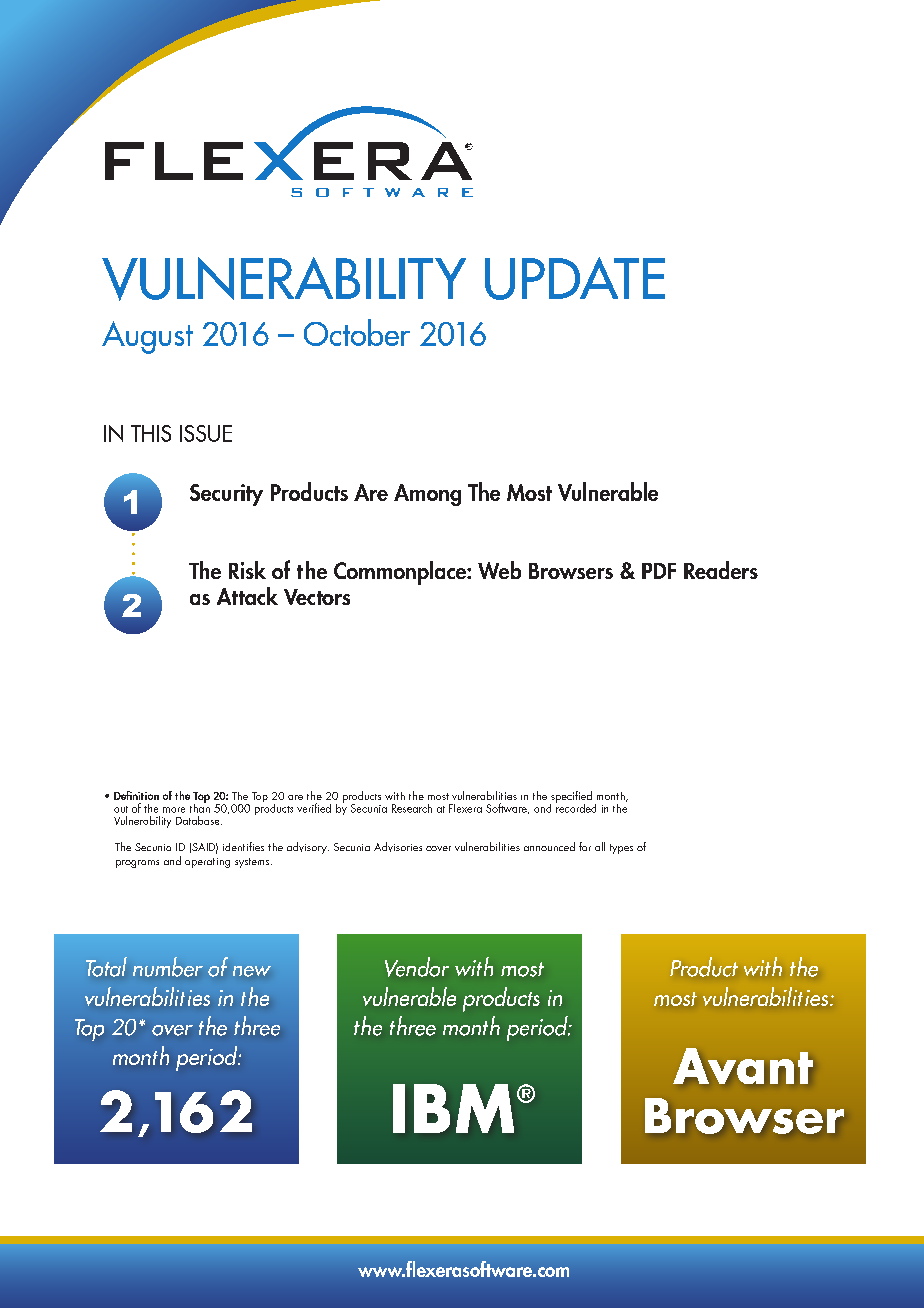  I want to click on October, so click(357, 332).
